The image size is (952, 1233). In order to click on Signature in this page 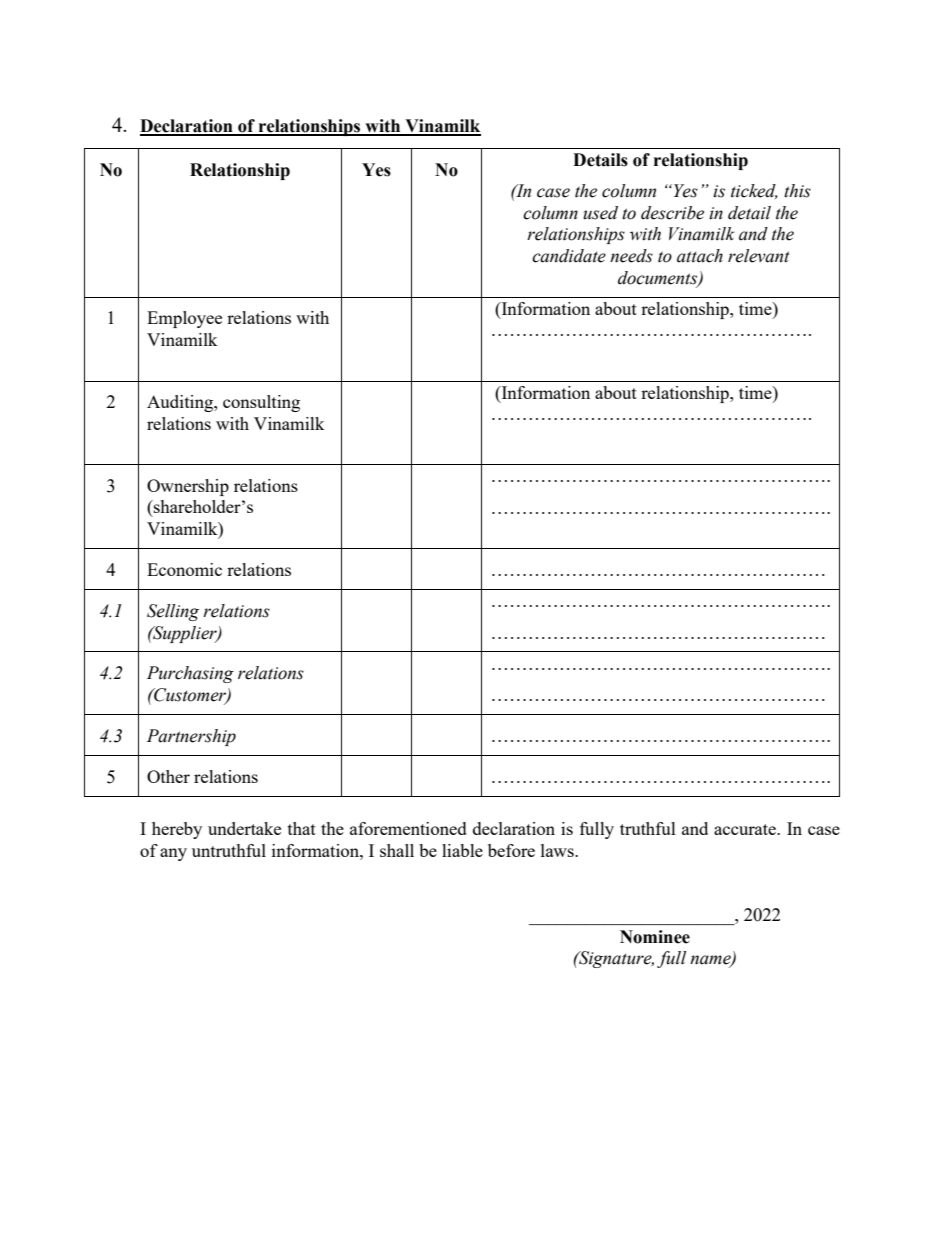, I will do `click(615, 959)`.
